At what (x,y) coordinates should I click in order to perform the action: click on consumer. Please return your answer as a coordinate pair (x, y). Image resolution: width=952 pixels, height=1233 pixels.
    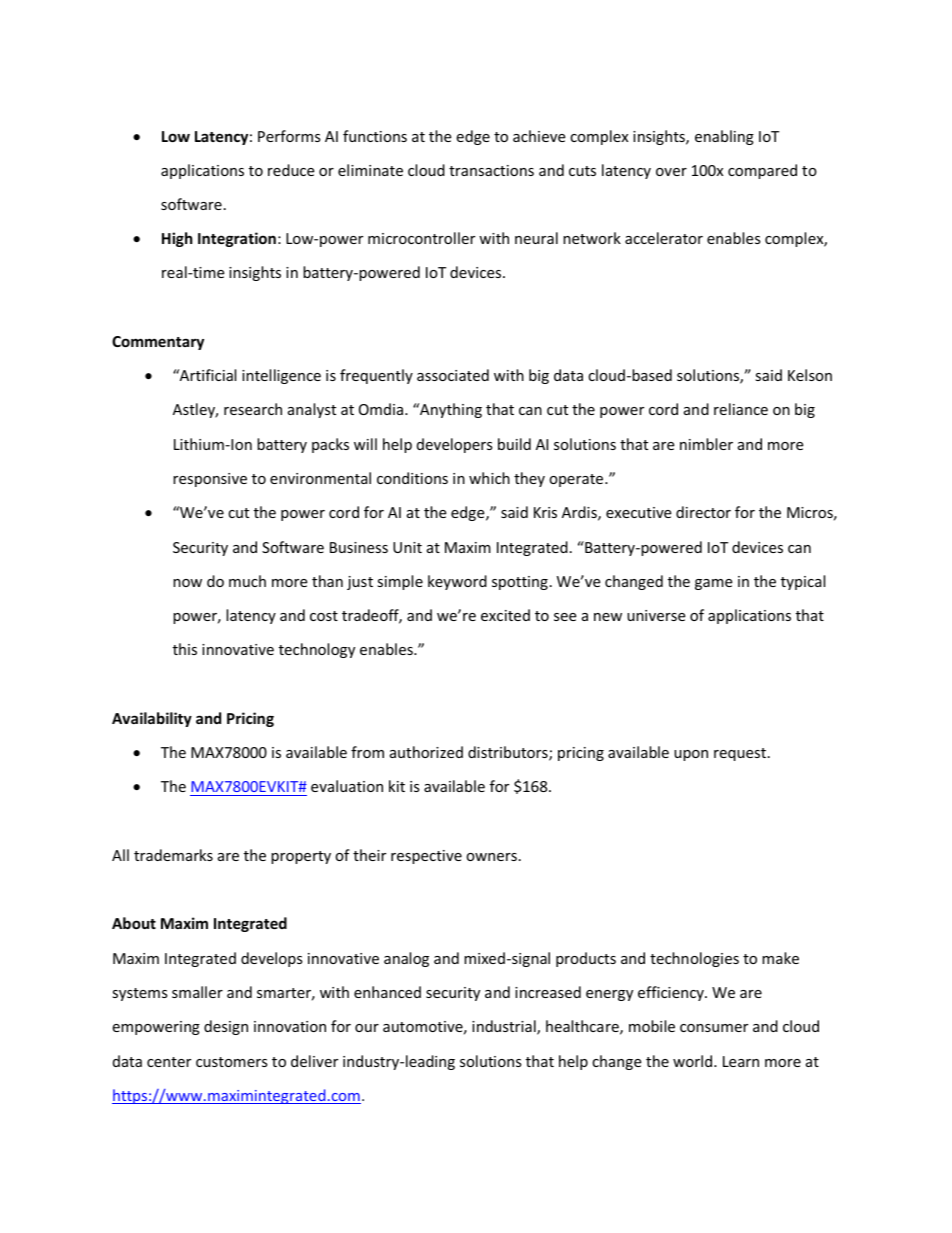
    Looking at the image, I should click on (714, 1028).
